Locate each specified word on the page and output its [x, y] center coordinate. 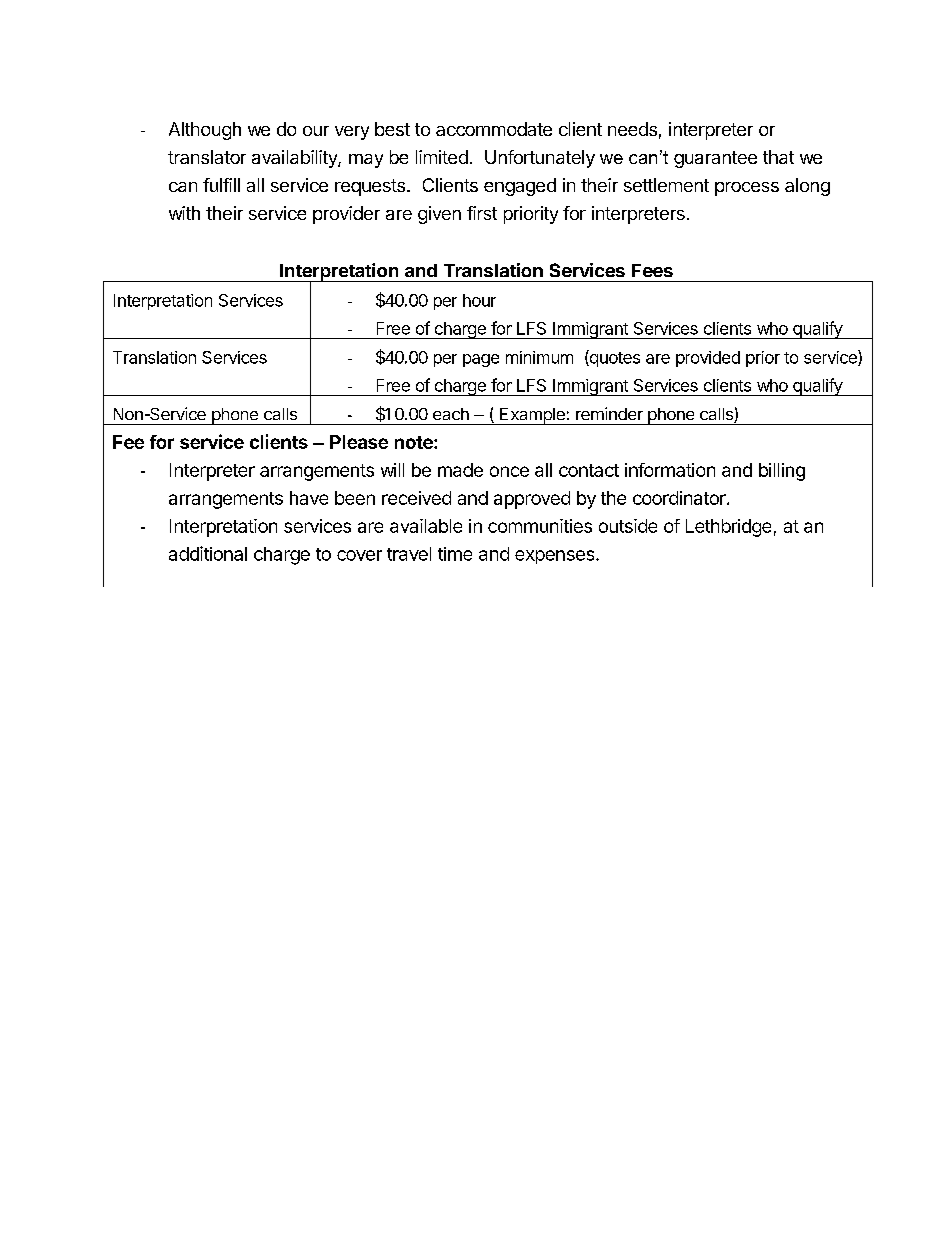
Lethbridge [728, 528]
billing [782, 472]
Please [359, 442]
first [482, 213]
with [184, 213]
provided [708, 359]
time [455, 554]
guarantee [715, 159]
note [415, 442]
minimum [539, 357]
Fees [652, 270]
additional [208, 553]
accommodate [494, 129]
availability [295, 159]
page [481, 360]
